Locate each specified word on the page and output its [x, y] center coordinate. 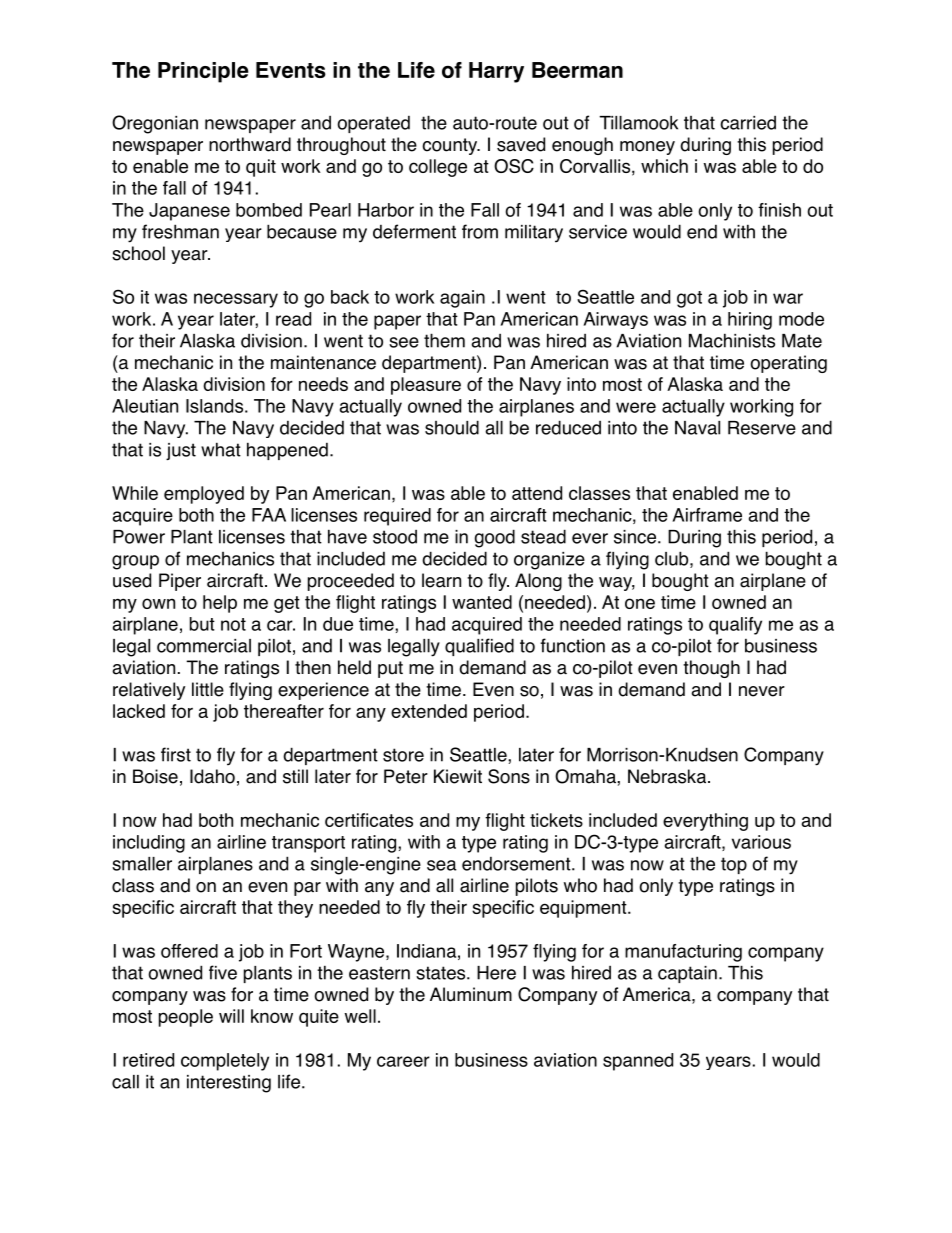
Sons [509, 776]
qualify [735, 626]
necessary [236, 300]
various [761, 842]
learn [441, 580]
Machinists [732, 340]
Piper [180, 582]
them [444, 340]
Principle [203, 72]
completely [225, 1062]
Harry [496, 72]
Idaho [212, 776]
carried [748, 123]
